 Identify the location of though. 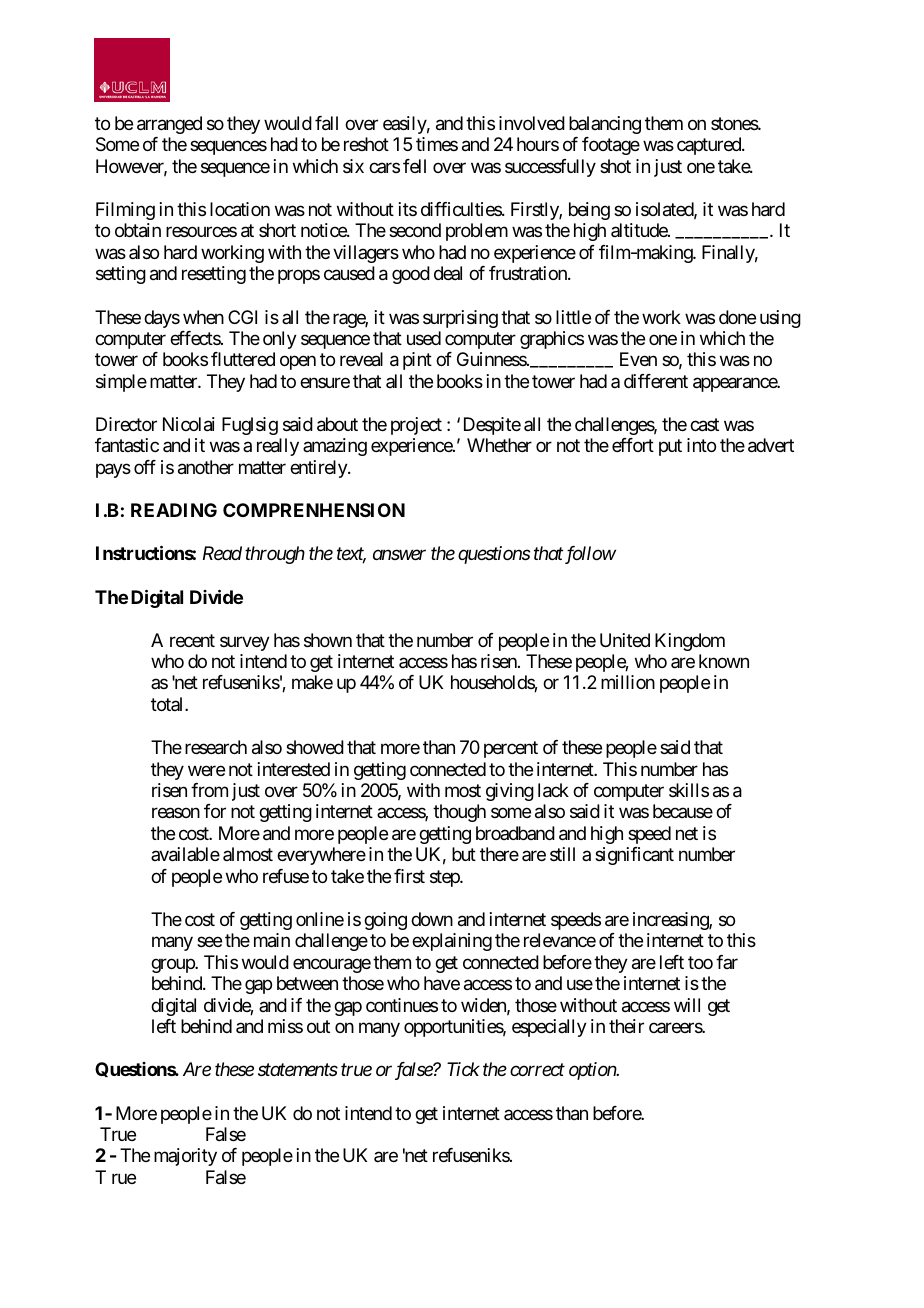
(459, 813).
